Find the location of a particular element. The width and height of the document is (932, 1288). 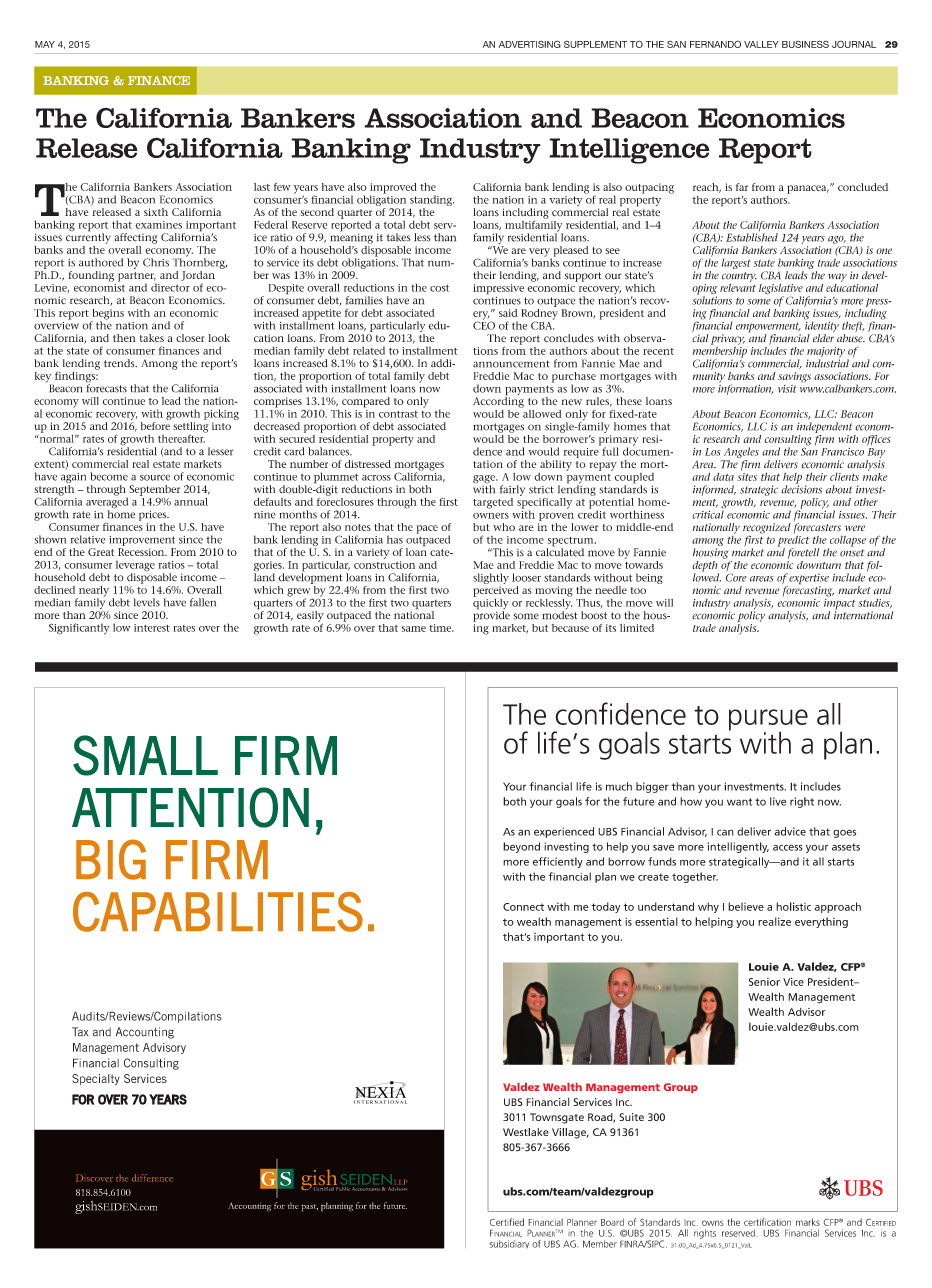

September is located at coordinates (153, 491).
